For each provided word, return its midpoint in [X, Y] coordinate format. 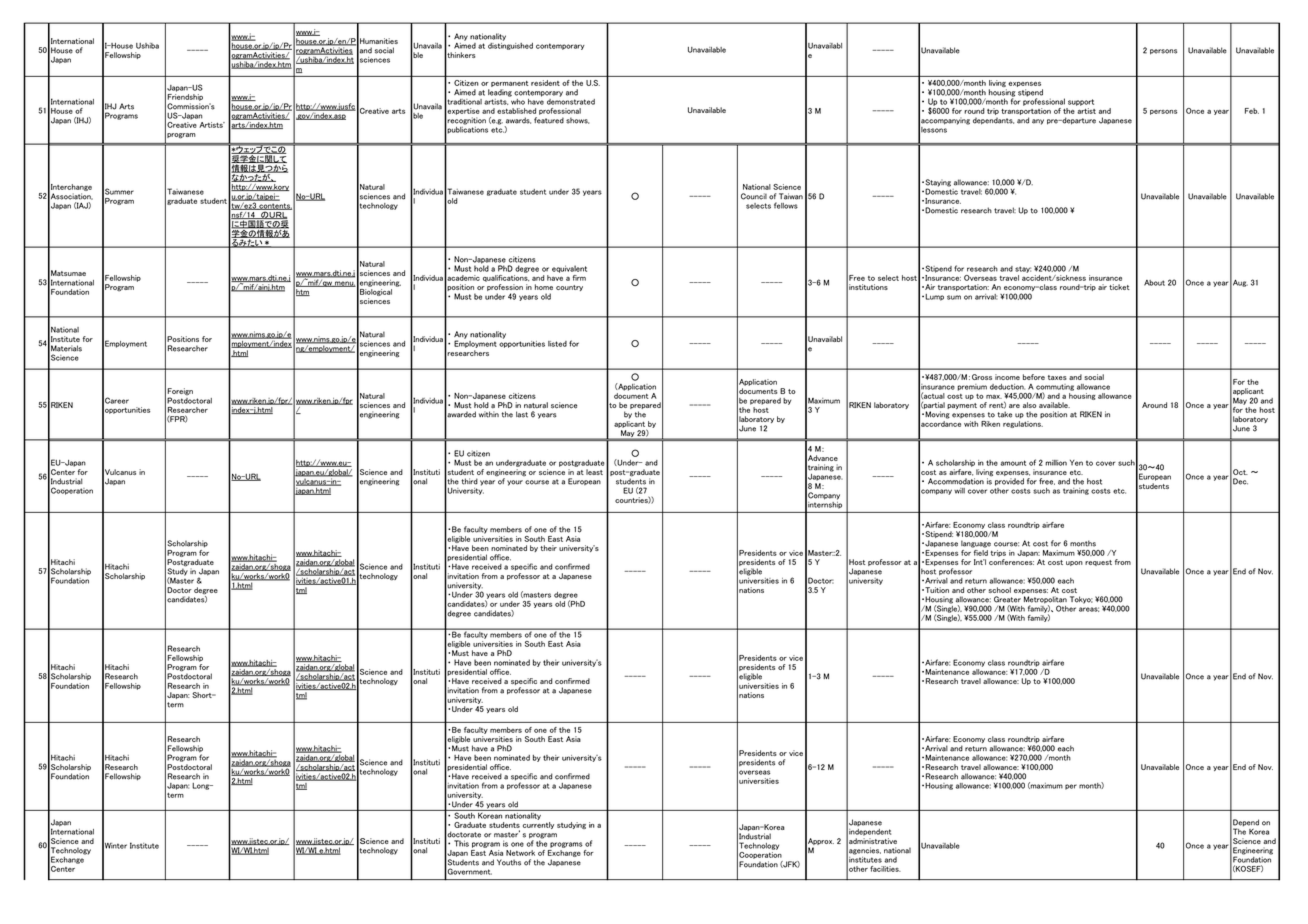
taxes [1057, 377]
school [1000, 590]
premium [972, 387]
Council [754, 196]
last [522, 414]
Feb [1252, 111]
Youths [509, 862]
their [548, 548]
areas [1089, 609]
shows [577, 120]
